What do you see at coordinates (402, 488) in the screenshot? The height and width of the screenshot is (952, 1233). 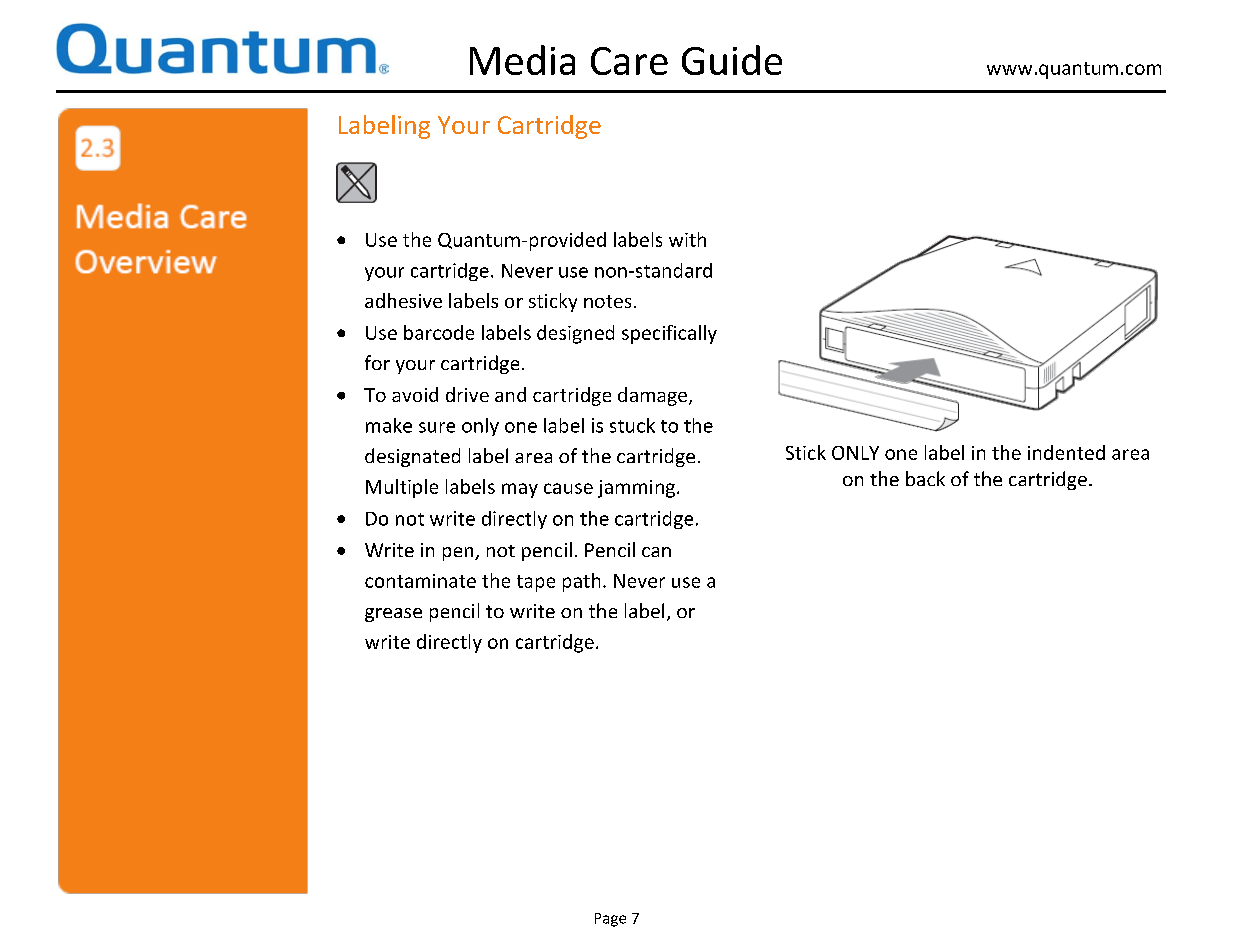 I see `Multiple` at bounding box center [402, 488].
